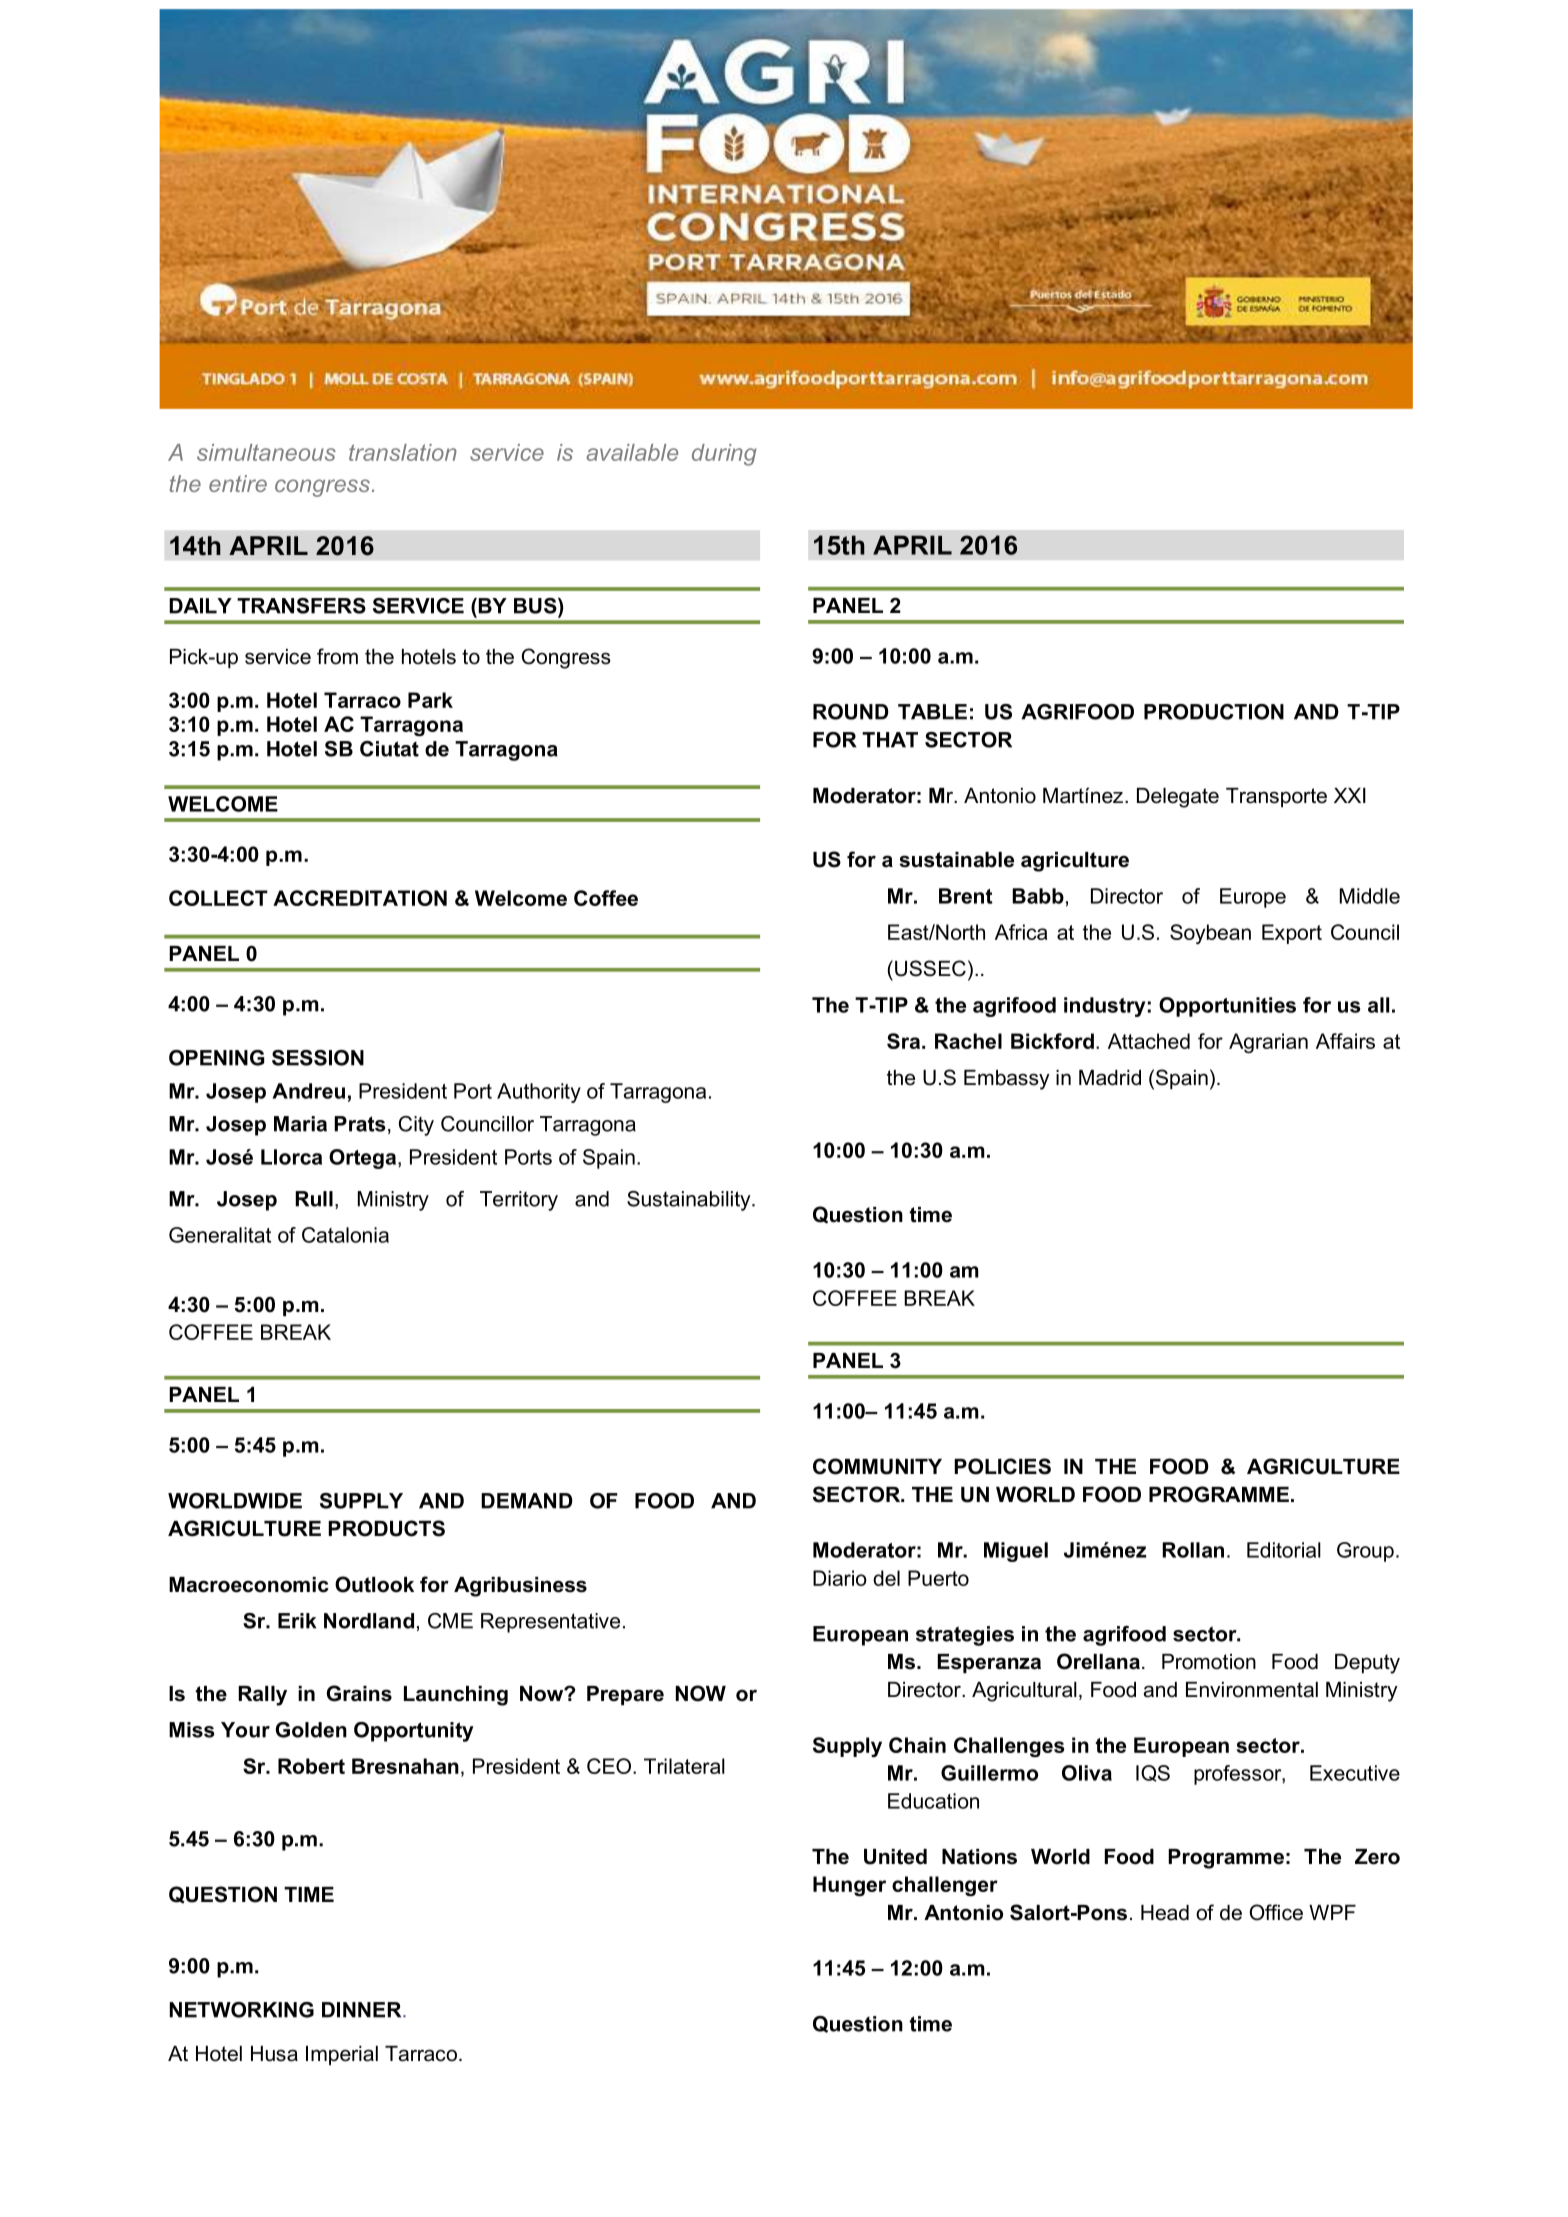  What do you see at coordinates (1276, 1912) in the screenshot?
I see `Office` at bounding box center [1276, 1912].
